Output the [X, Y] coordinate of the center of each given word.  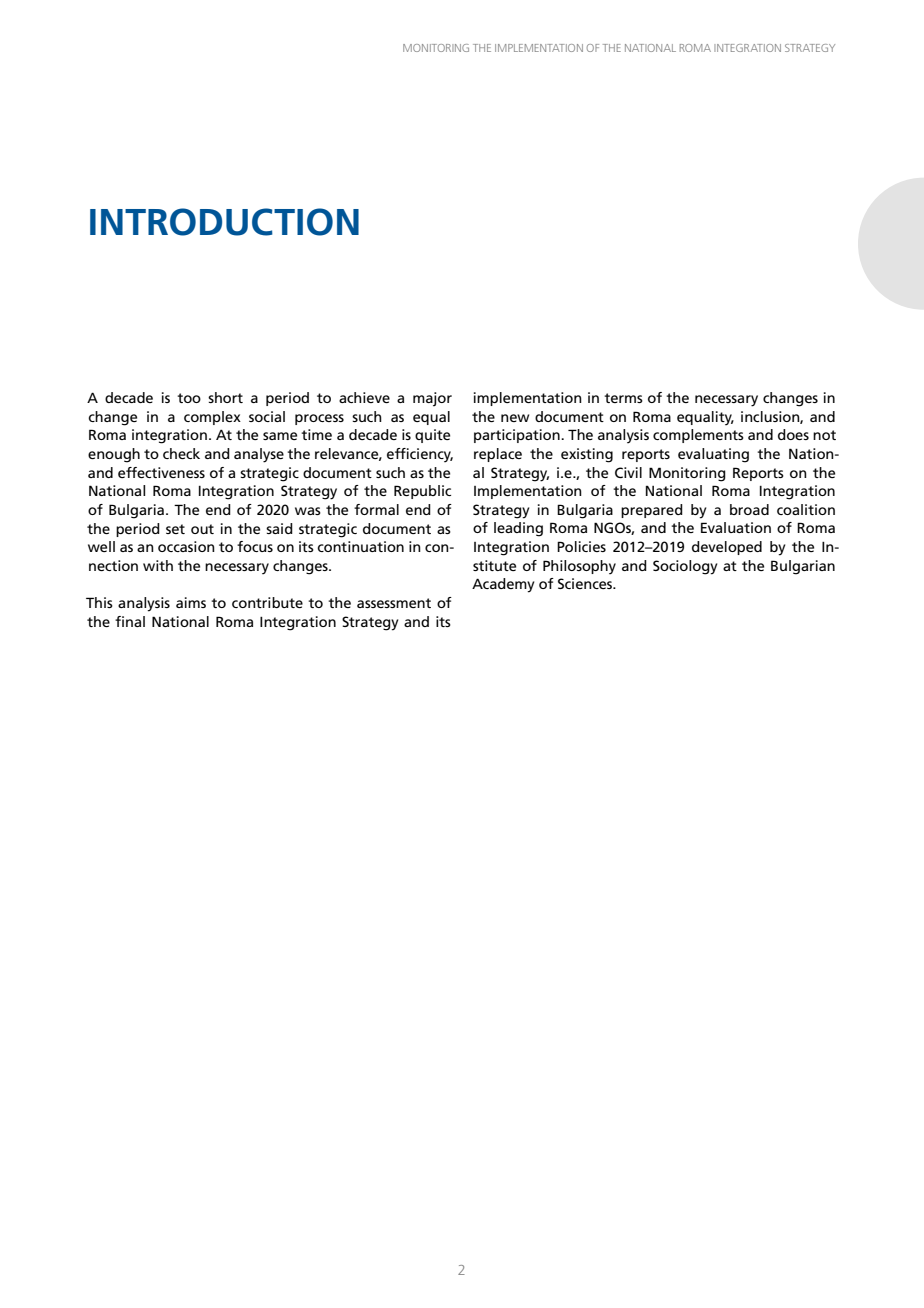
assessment [394, 603]
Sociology [685, 567]
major [432, 399]
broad [749, 509]
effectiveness [161, 472]
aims [191, 602]
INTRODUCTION [224, 222]
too [189, 398]
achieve [364, 397]
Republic [422, 492]
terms [623, 398]
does [793, 434]
